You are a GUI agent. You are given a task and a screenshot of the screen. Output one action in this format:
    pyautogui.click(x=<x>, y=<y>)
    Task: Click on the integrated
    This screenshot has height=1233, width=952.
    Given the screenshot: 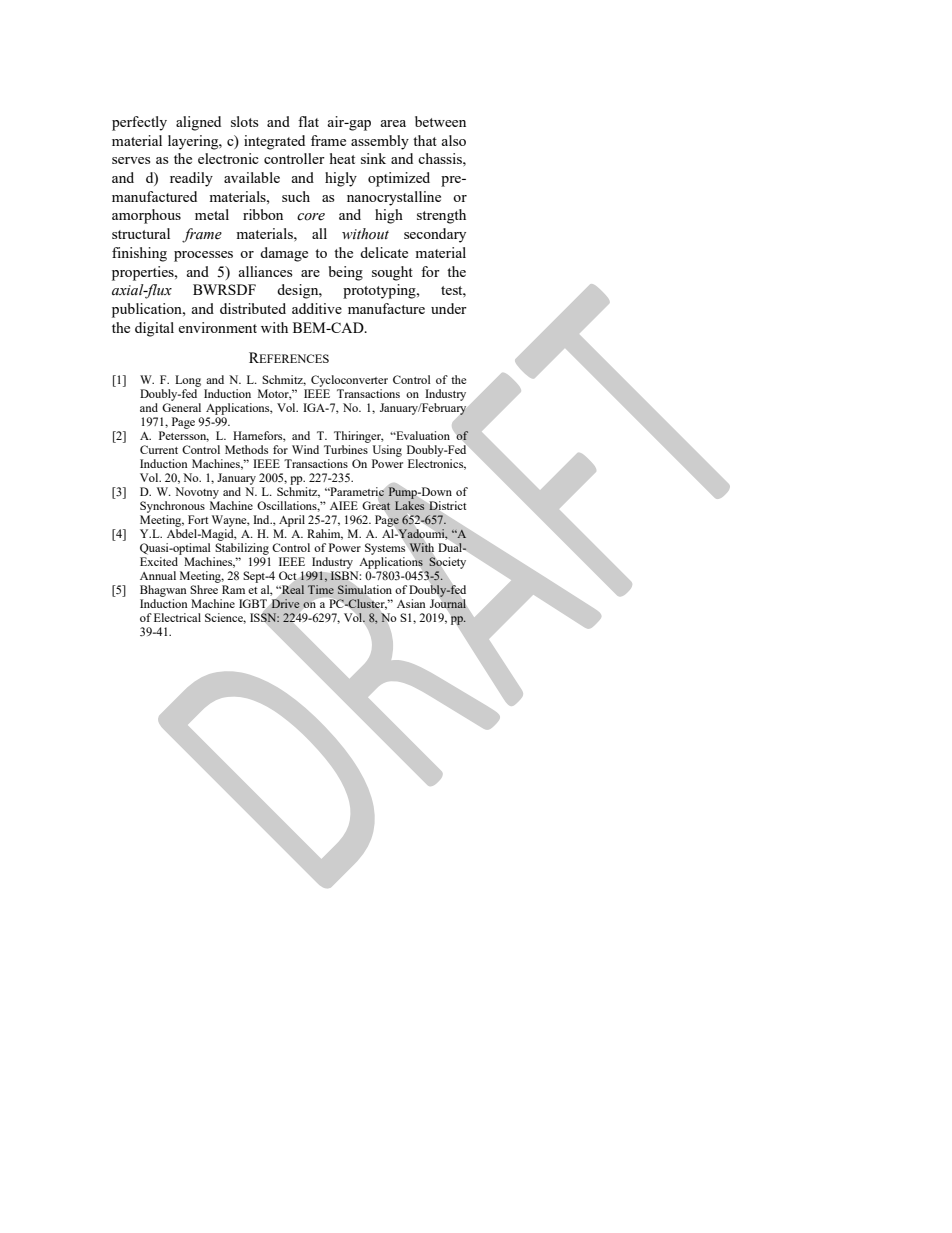 What is the action you would take?
    pyautogui.click(x=274, y=142)
